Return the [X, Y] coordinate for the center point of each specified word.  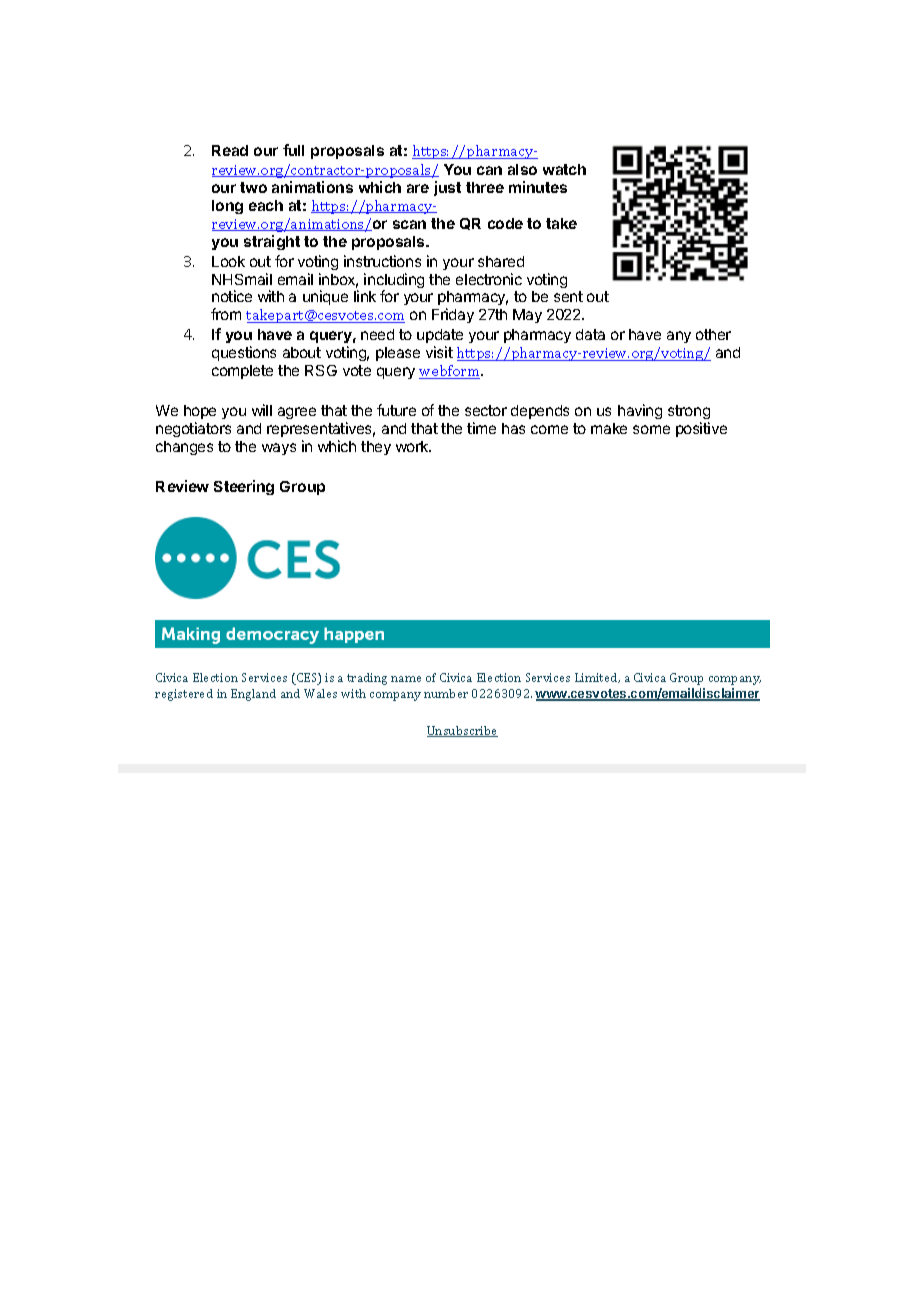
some [651, 429]
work [413, 446]
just [447, 188]
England [253, 695]
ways [279, 449]
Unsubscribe [462, 731]
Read [230, 150]
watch [564, 169]
